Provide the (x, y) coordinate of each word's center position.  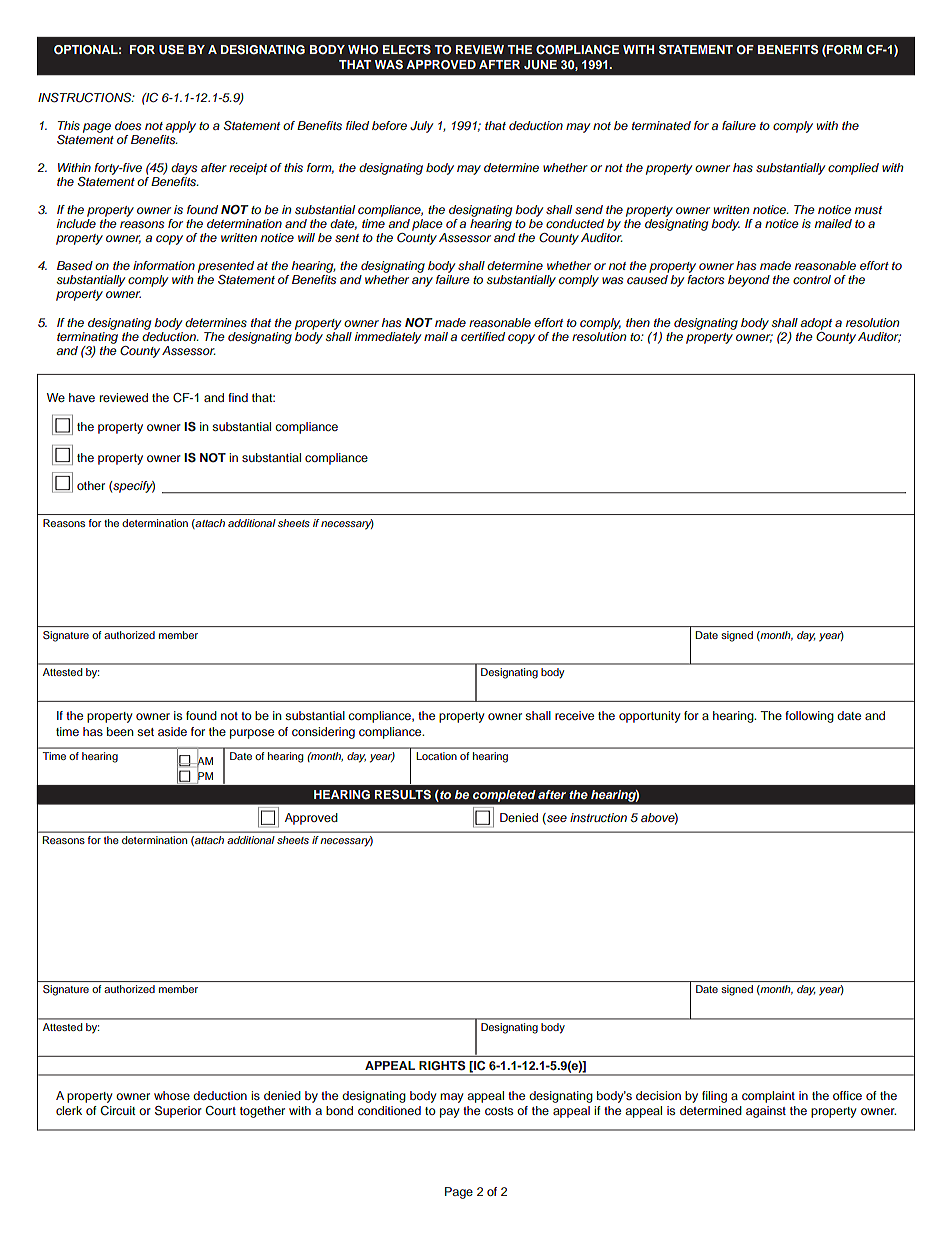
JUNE (540, 65)
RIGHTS (442, 1066)
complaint (768, 1097)
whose (172, 1095)
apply (180, 127)
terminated (661, 125)
